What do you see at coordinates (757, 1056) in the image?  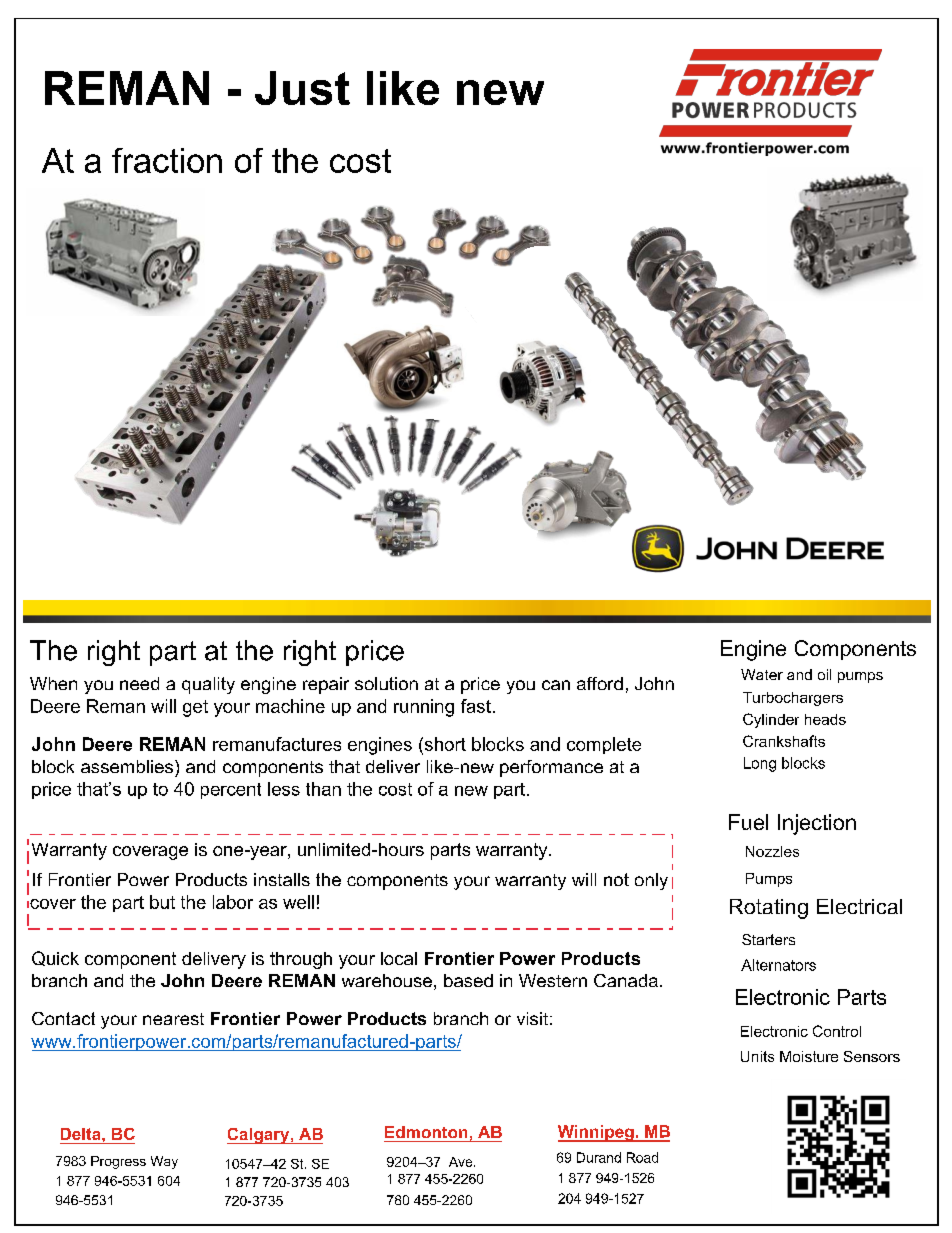 I see `Units` at bounding box center [757, 1056].
